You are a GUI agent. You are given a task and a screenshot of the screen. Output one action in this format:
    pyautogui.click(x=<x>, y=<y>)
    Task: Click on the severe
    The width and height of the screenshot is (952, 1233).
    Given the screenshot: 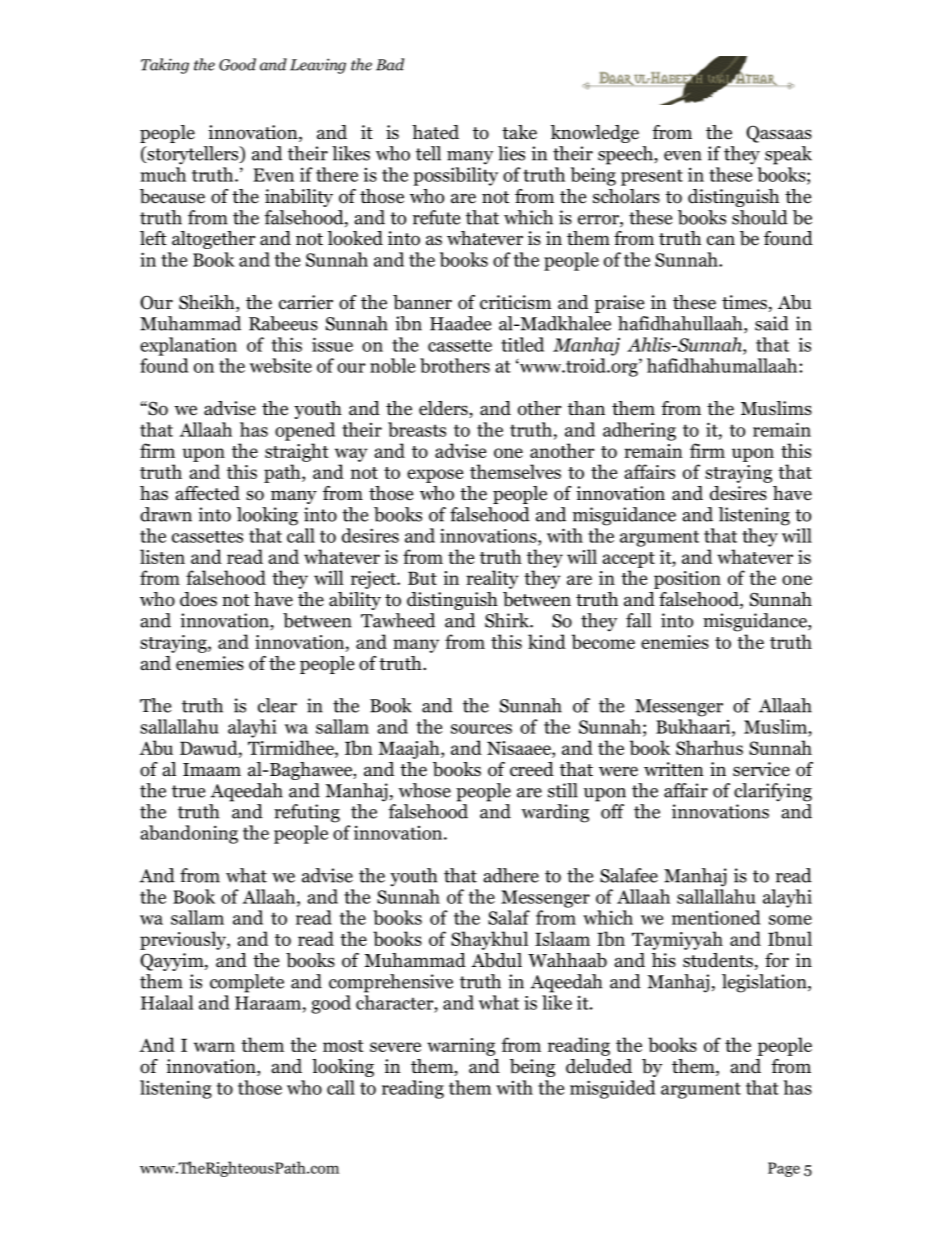 What is the action you would take?
    pyautogui.click(x=395, y=1047)
